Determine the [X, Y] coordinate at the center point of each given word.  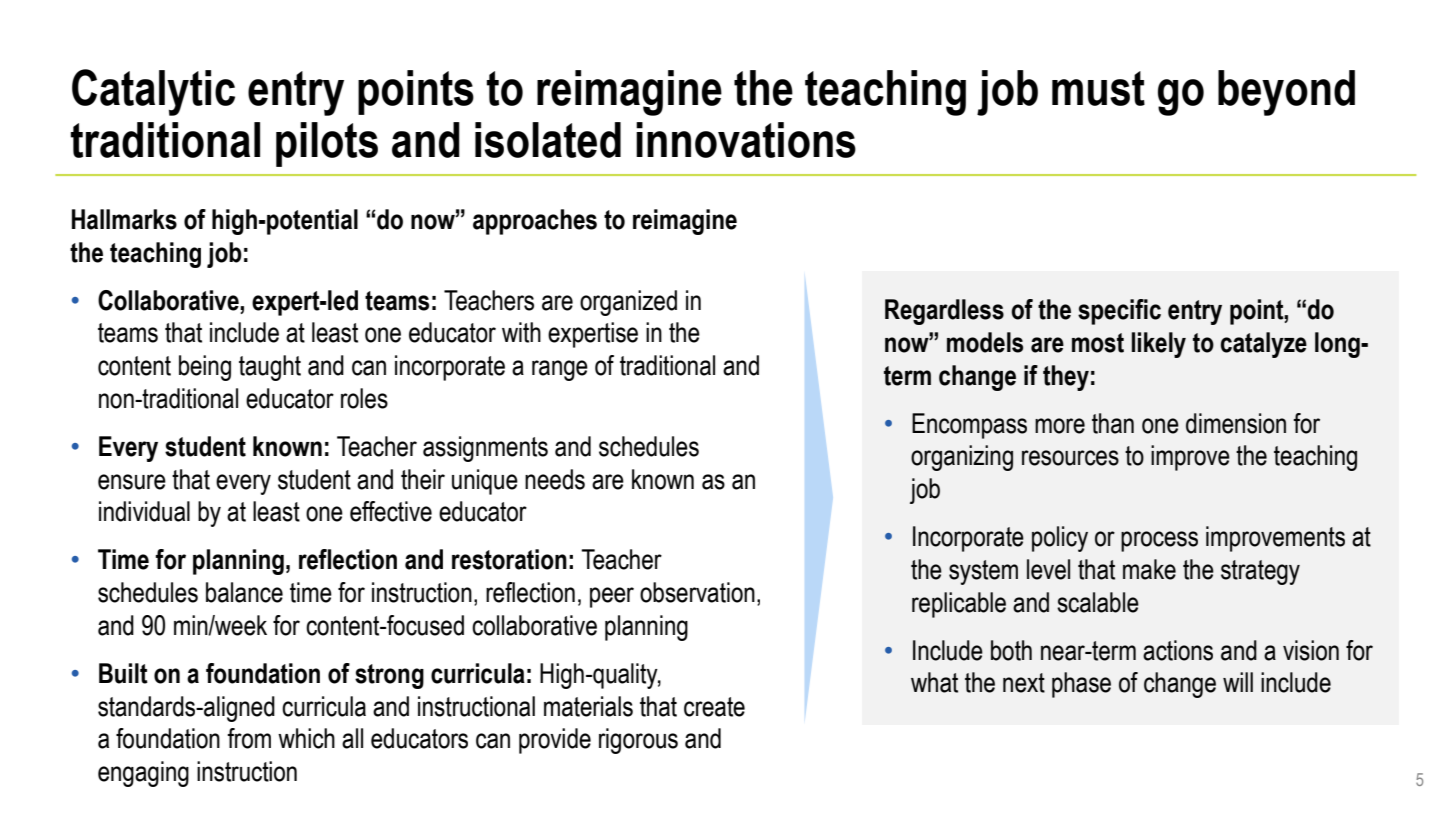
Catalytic [153, 92]
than [1113, 423]
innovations [746, 140]
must [1098, 88]
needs [555, 479]
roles [364, 398]
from [249, 738]
